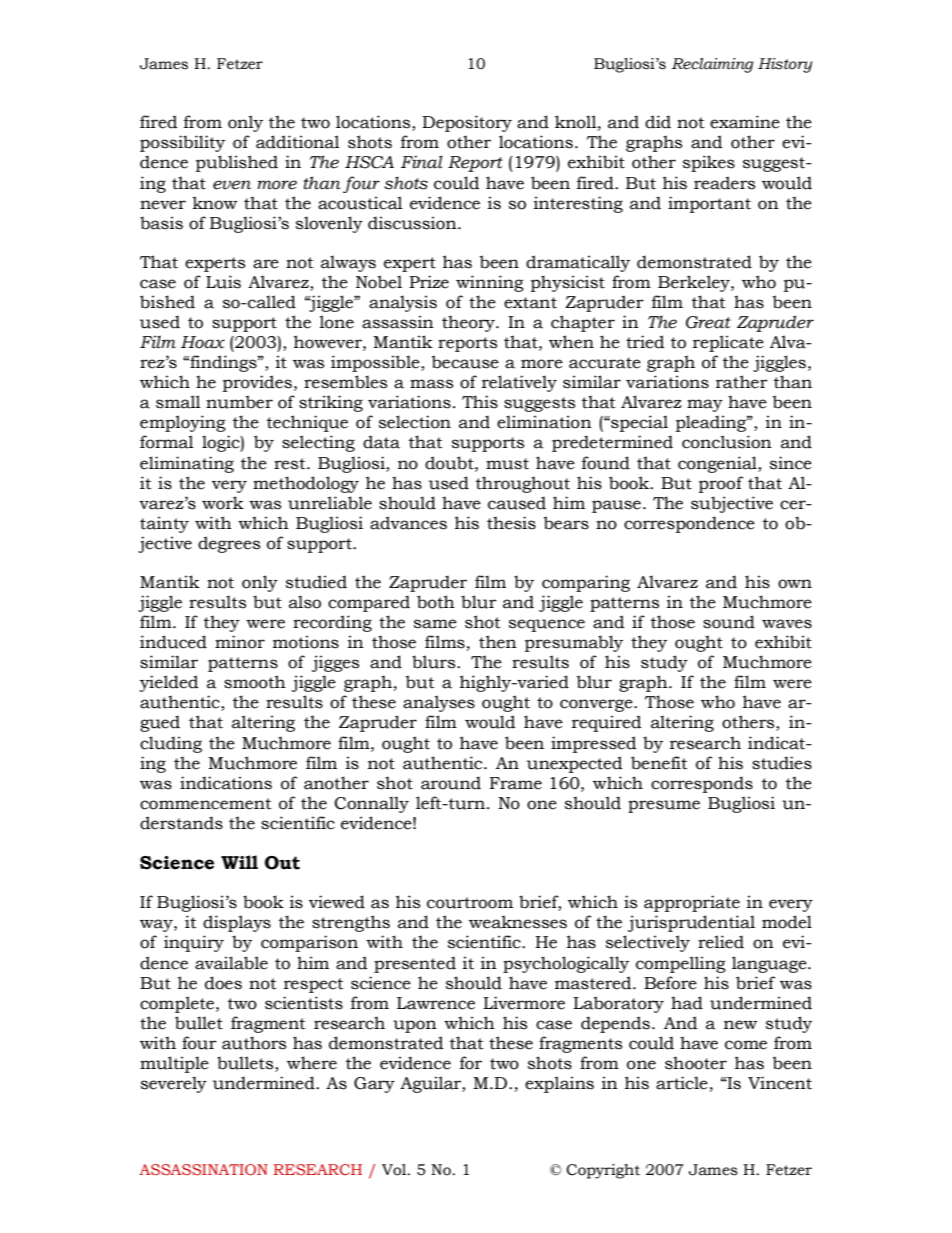 Image resolution: width=952 pixels, height=1233 pixels. Describe the element at coordinates (435, 624) in the screenshot. I see `same` at that location.
